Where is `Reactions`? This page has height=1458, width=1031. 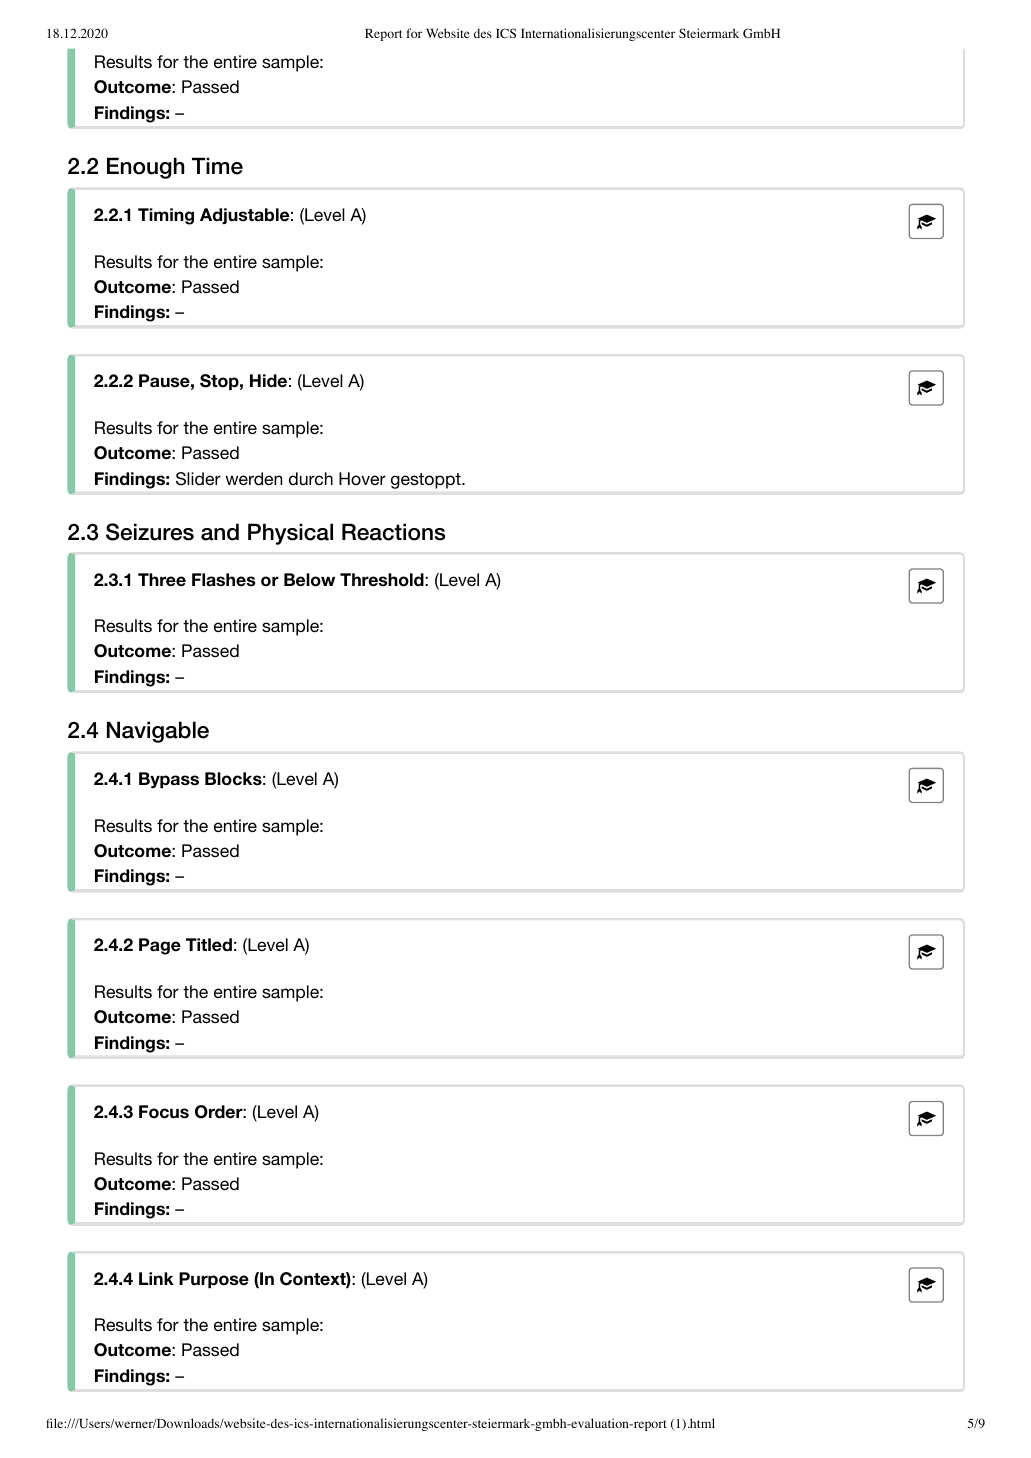 Reactions is located at coordinates (393, 532).
